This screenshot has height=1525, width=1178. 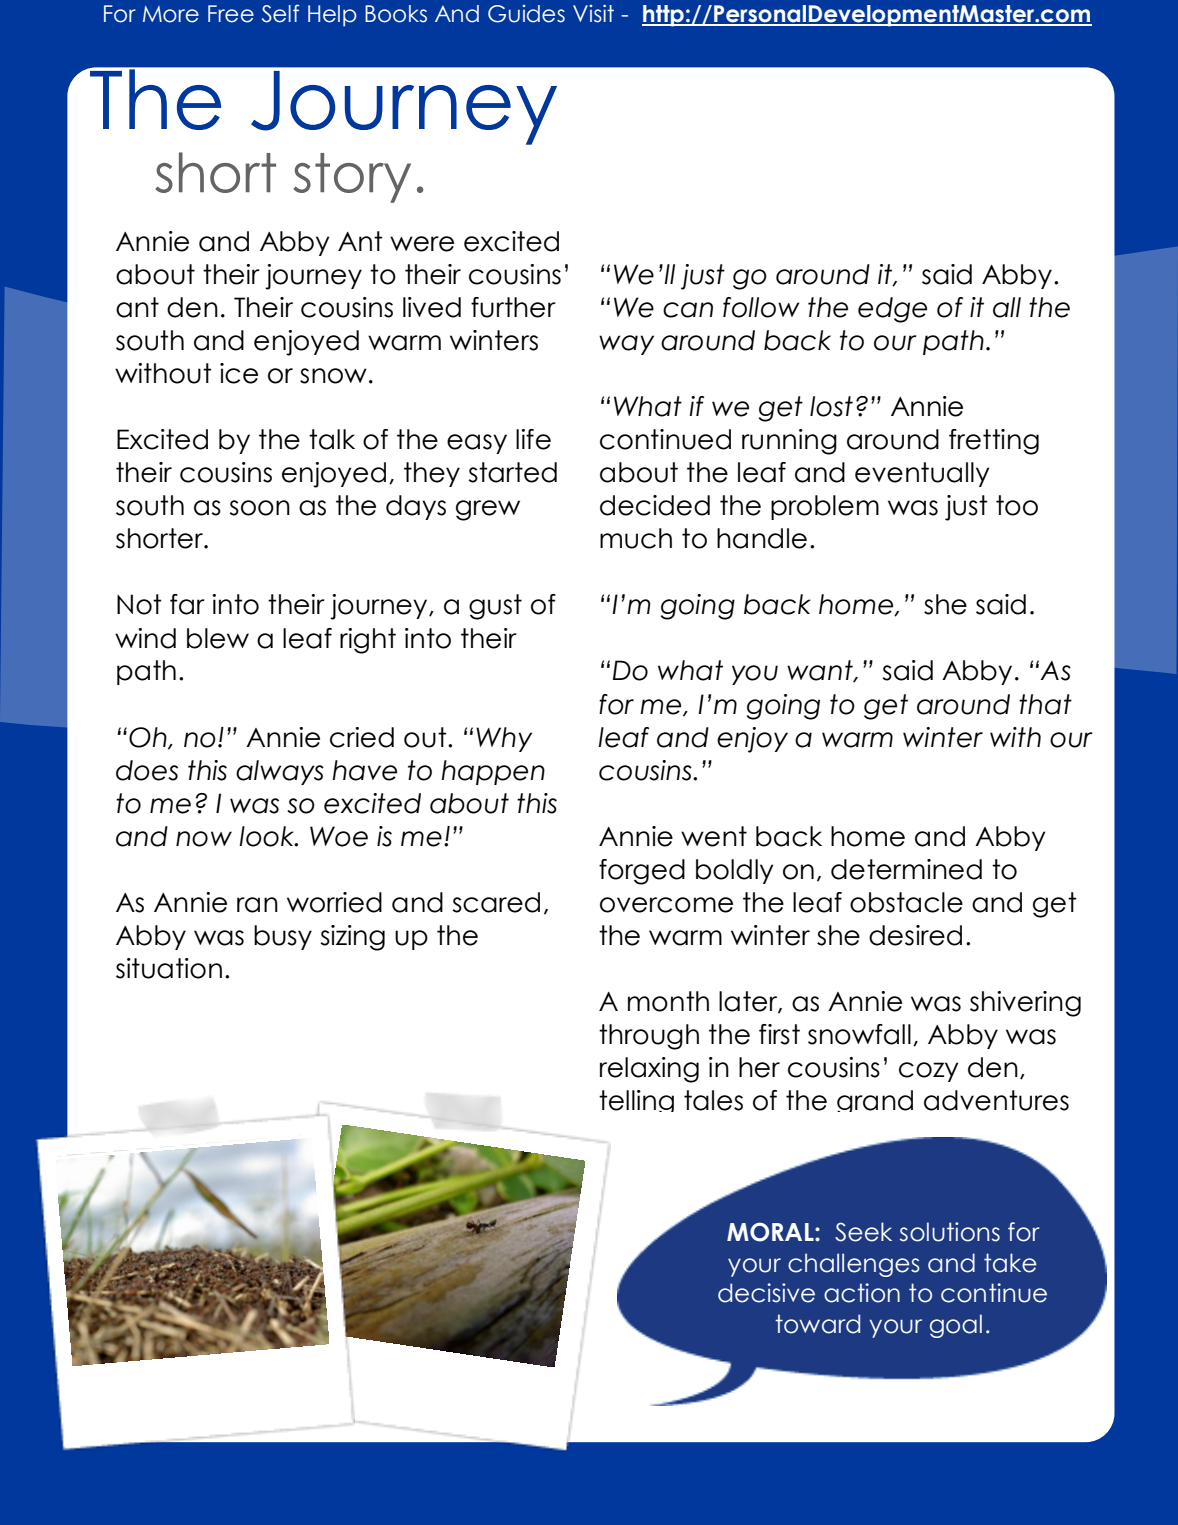 What do you see at coordinates (956, 1326) in the screenshot?
I see `goal` at bounding box center [956, 1326].
